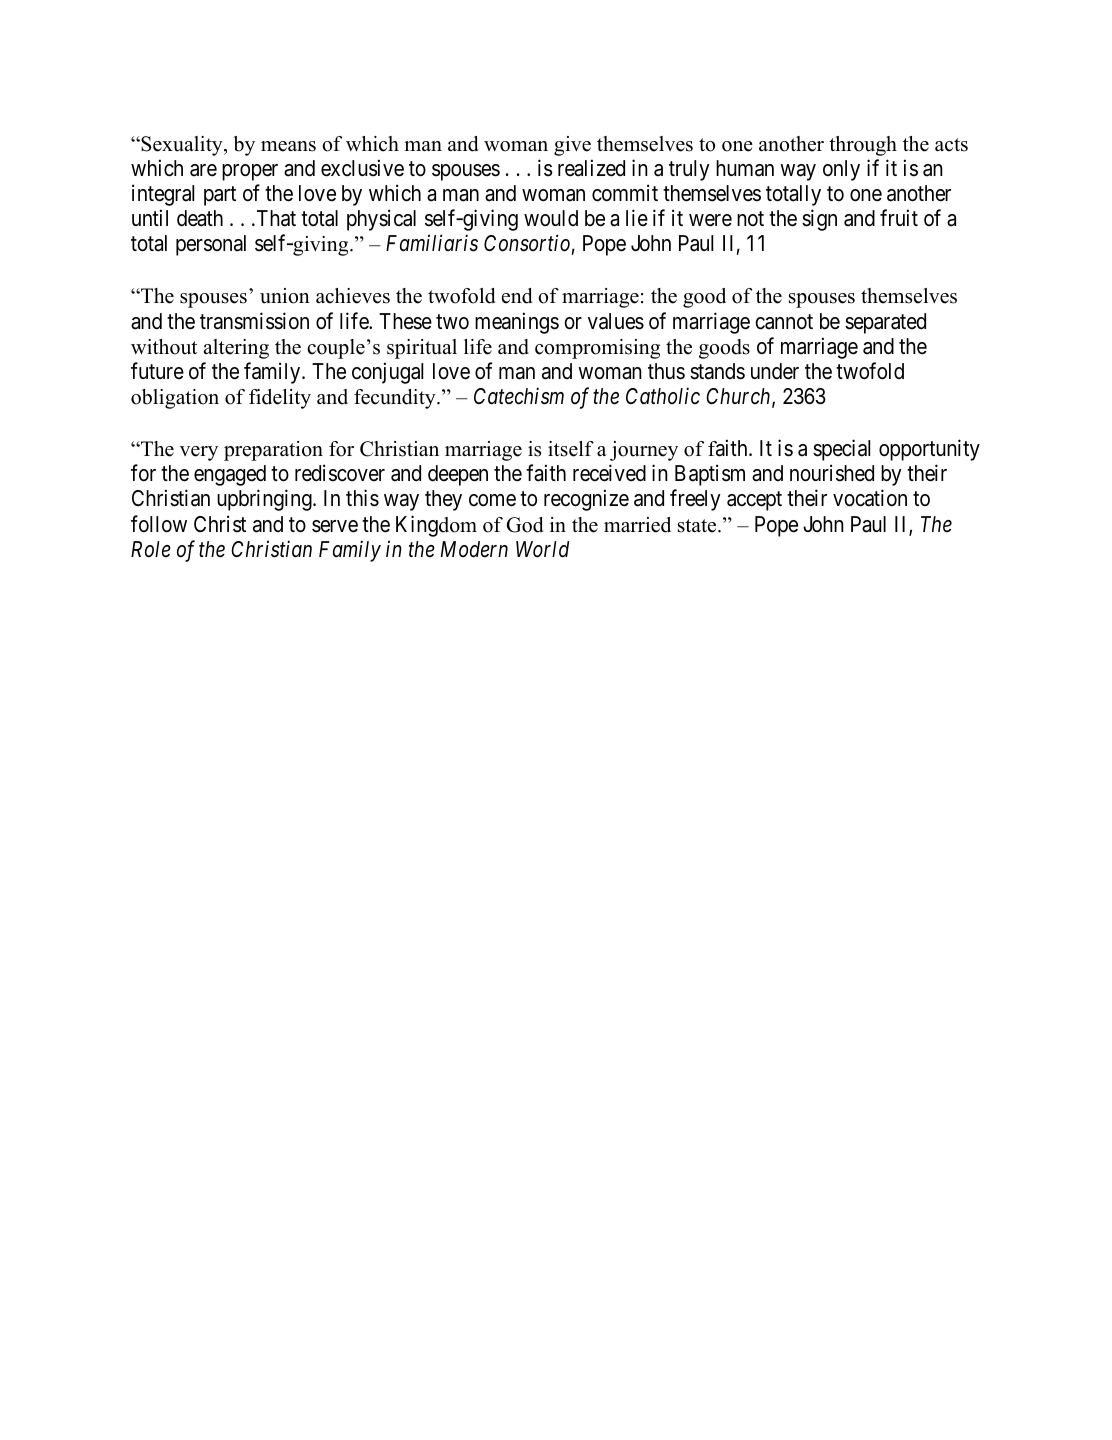 Image resolution: width=1112 pixels, height=1440 pixels. I want to click on journey, so click(644, 451).
